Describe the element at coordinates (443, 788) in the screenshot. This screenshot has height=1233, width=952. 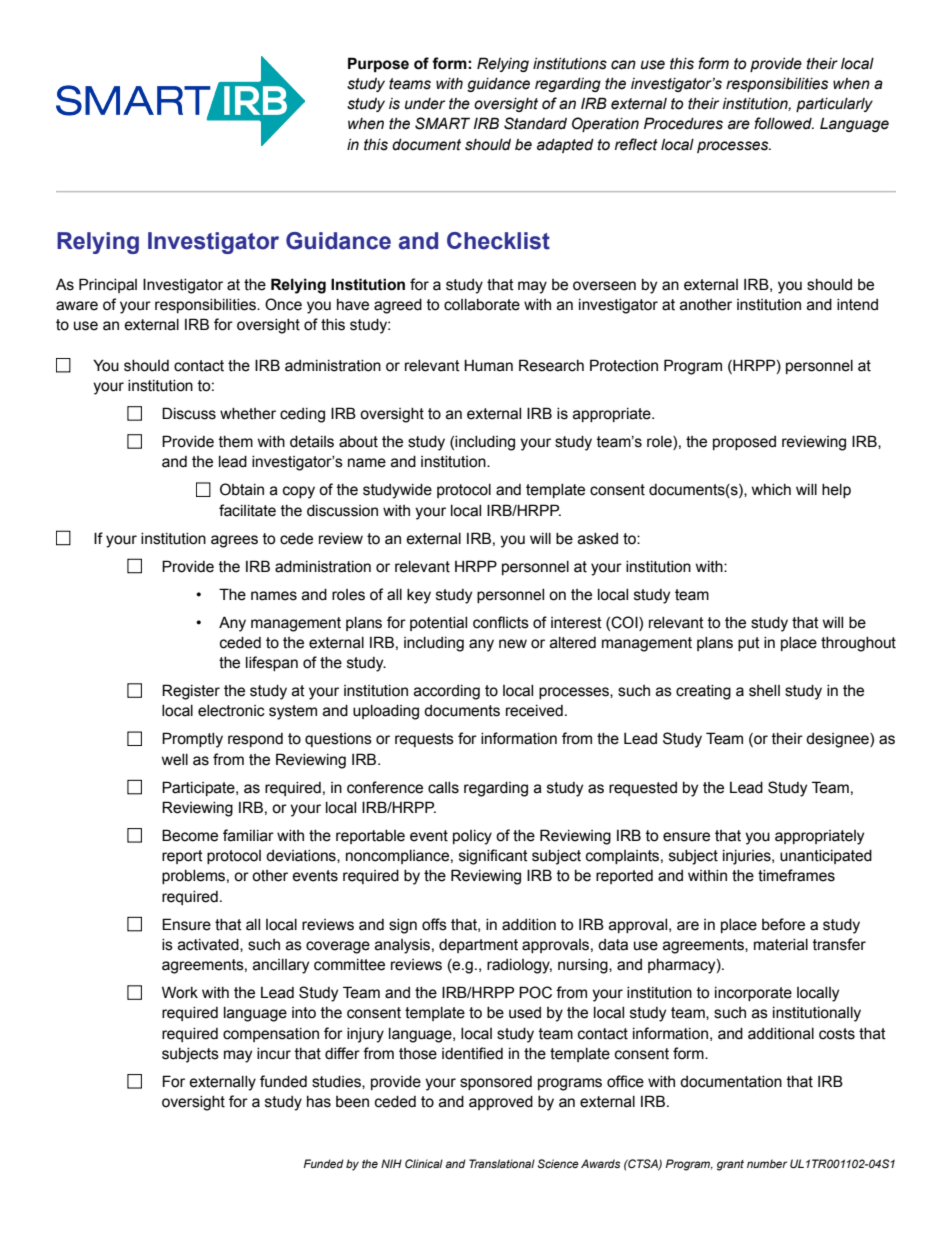
I see `calls` at that location.
